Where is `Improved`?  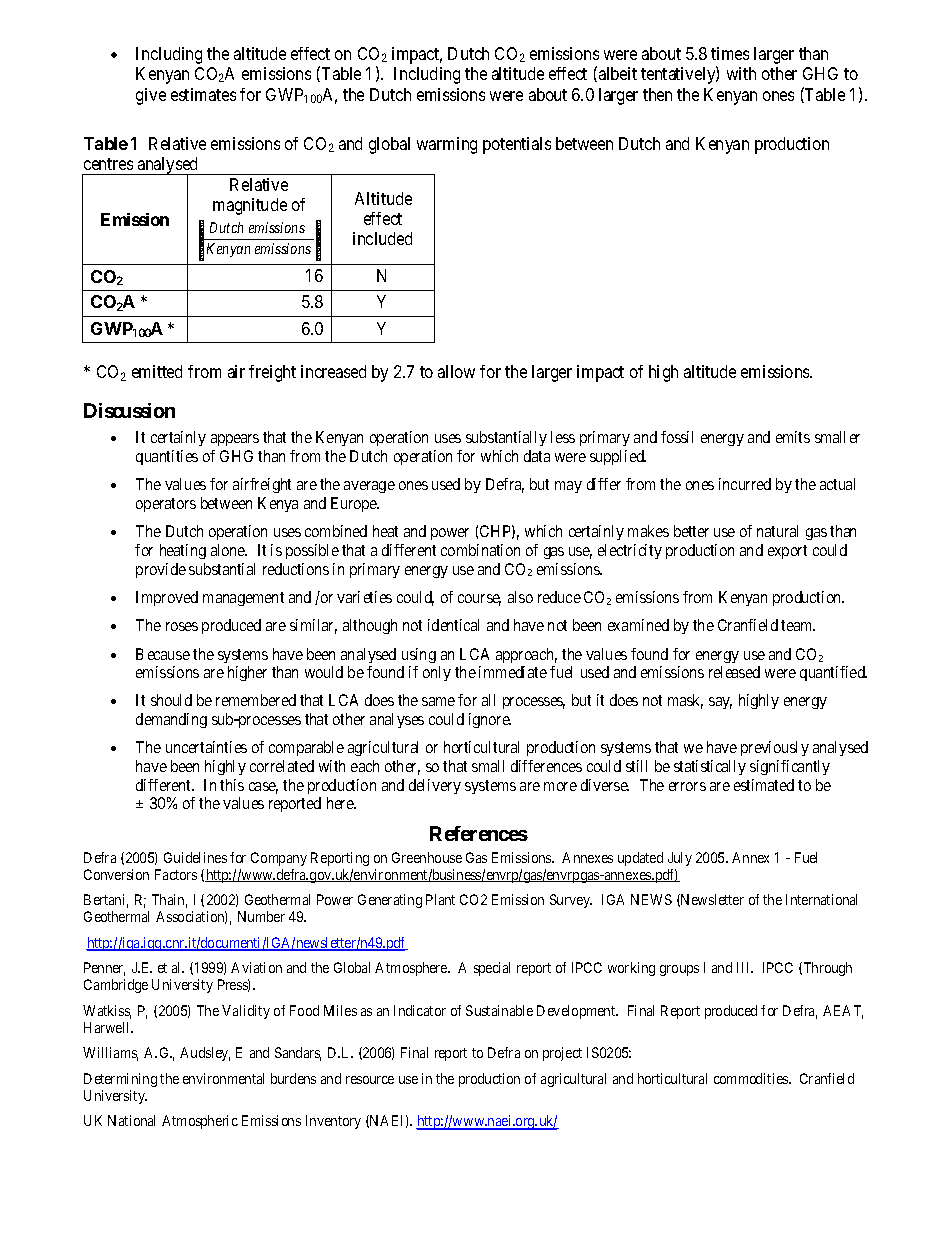
Improved is located at coordinates (167, 598).
